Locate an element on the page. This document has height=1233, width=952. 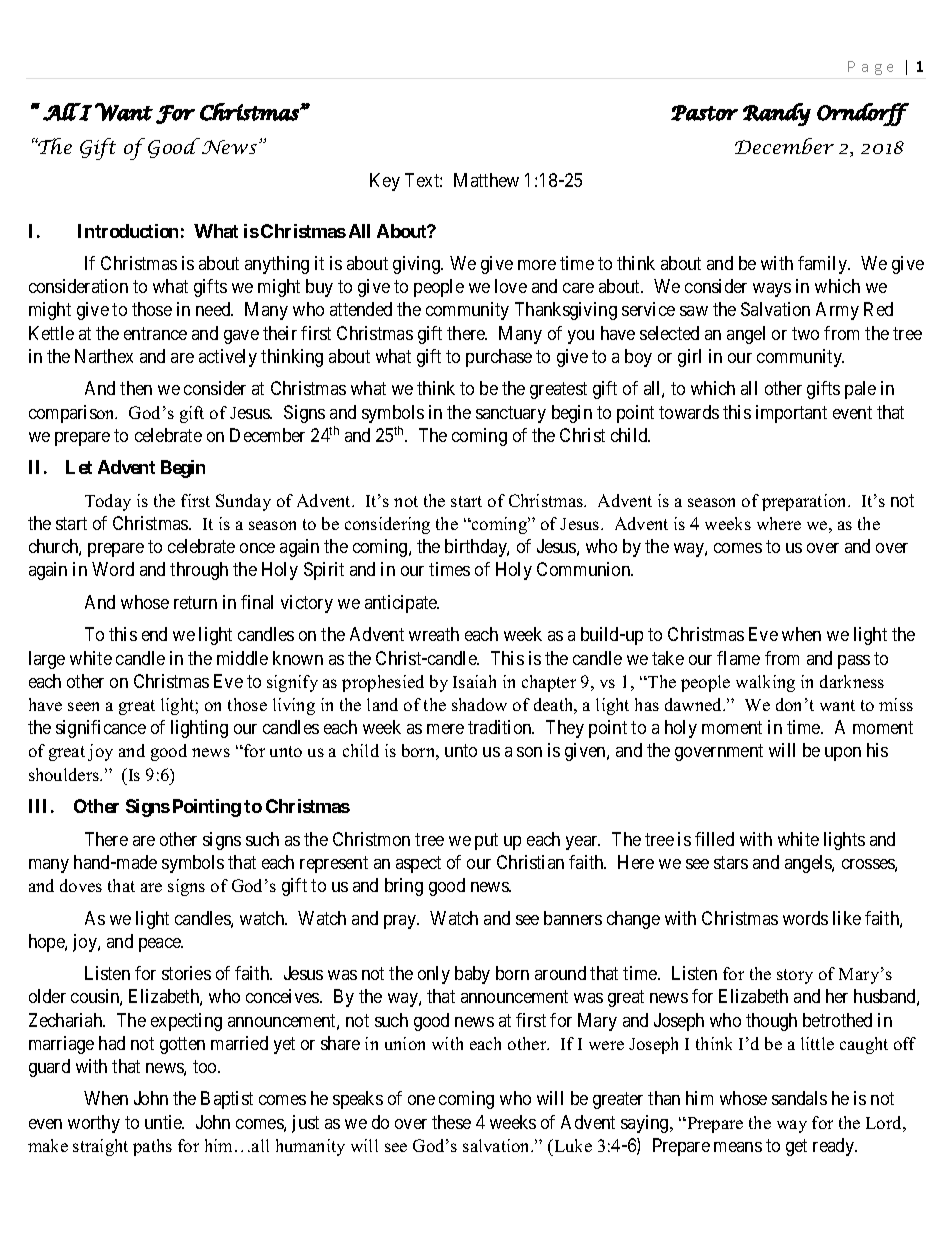
Matthew is located at coordinates (486, 180).
